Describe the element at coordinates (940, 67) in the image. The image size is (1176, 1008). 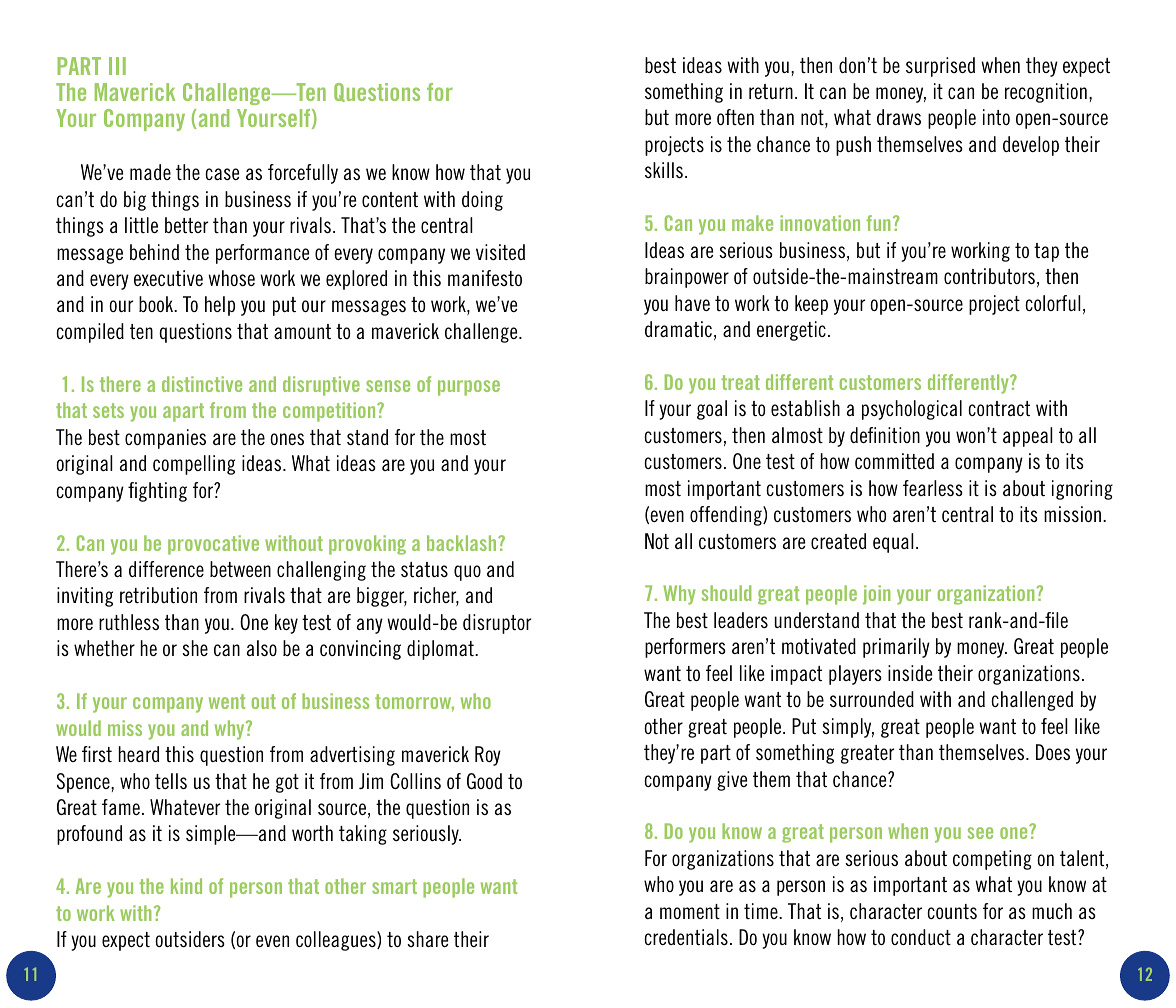
I see `surprised` at that location.
